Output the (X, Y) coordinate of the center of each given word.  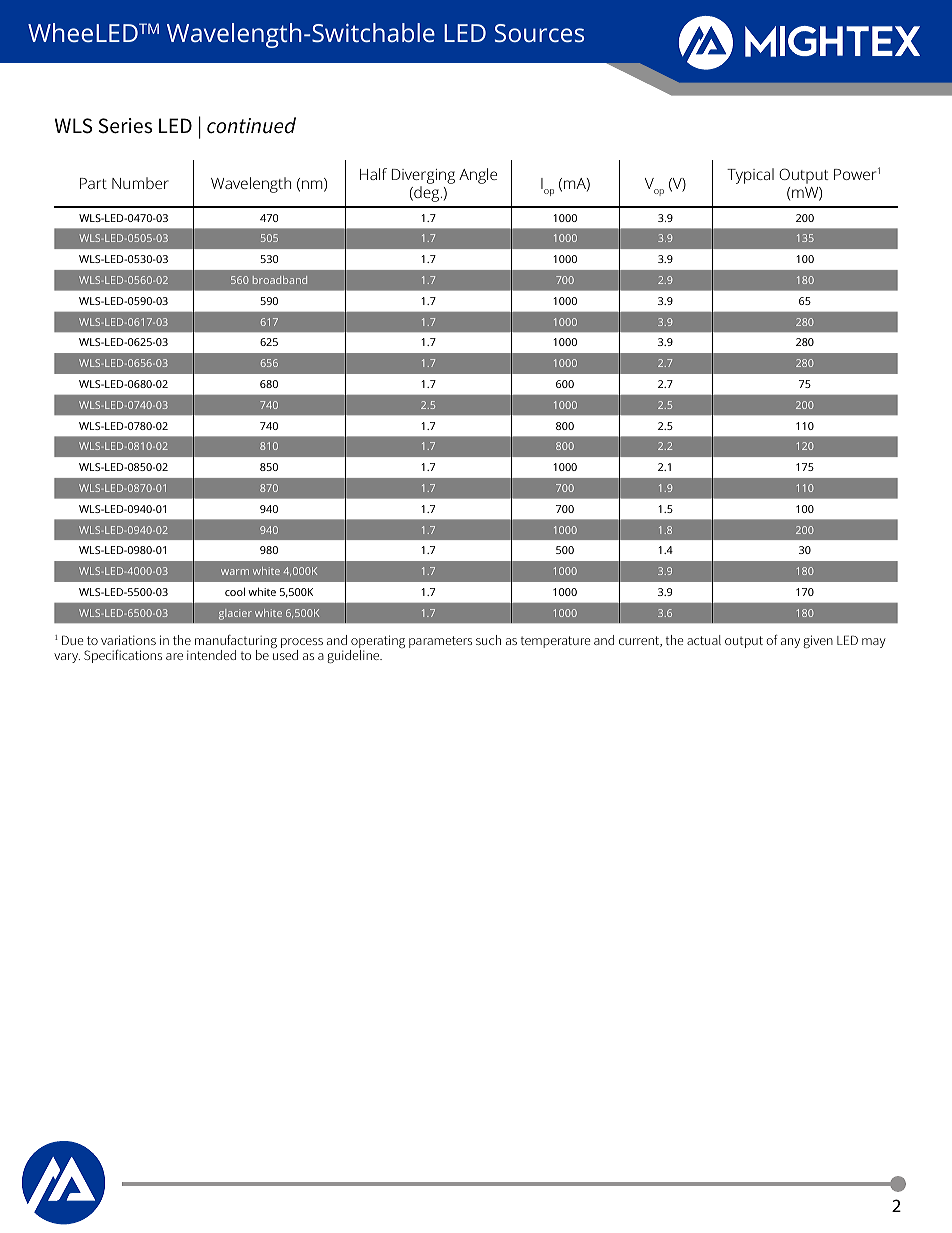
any (790, 643)
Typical (750, 176)
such (488, 640)
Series (125, 126)
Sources (539, 33)
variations (128, 640)
